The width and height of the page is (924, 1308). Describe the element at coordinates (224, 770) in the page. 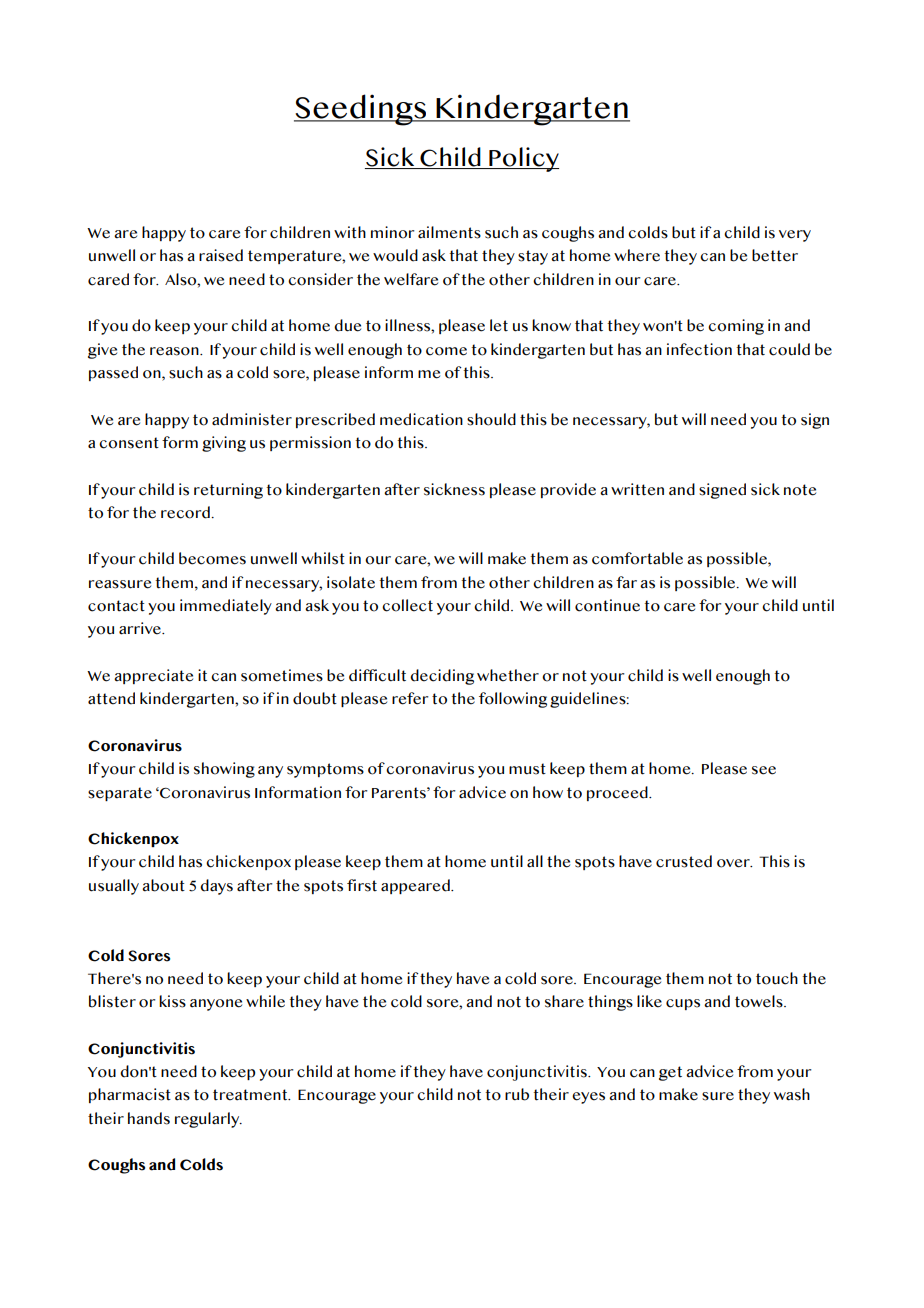

I see `showing` at that location.
